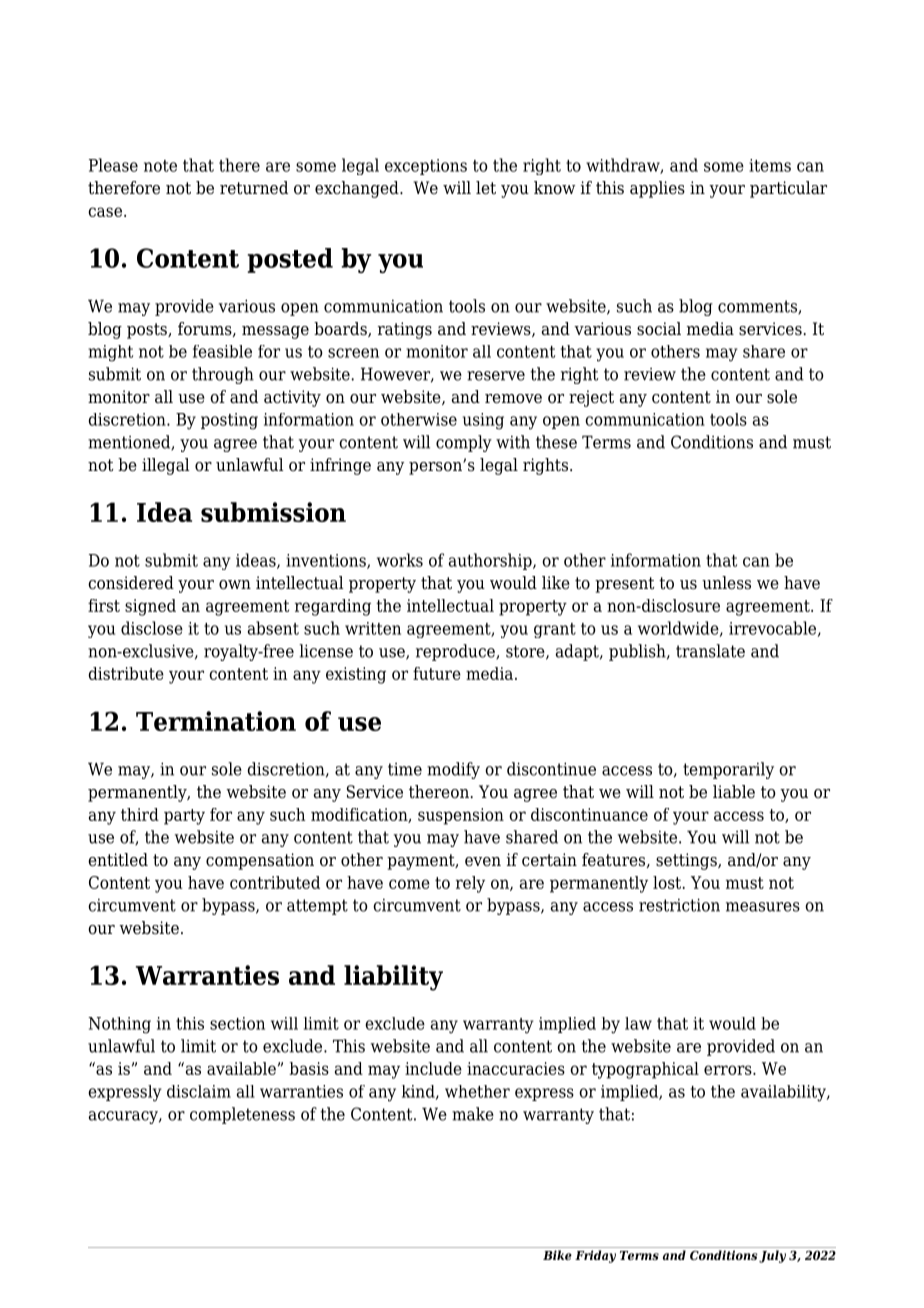  I want to click on Bike, so click(557, 1255).
